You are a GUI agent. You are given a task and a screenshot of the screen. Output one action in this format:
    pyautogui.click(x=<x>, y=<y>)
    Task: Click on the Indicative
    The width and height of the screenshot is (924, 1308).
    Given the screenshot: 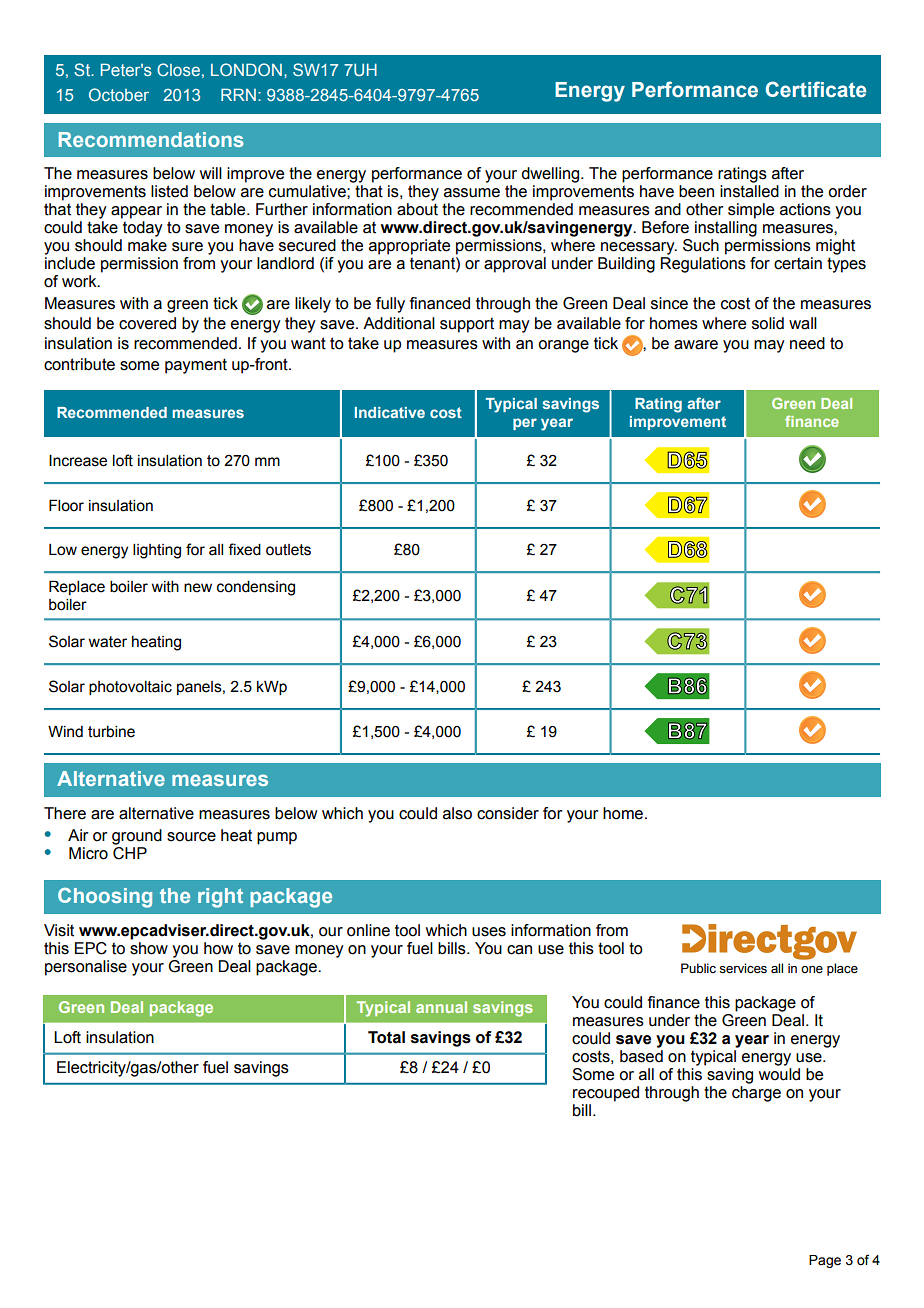 What is the action you would take?
    pyautogui.click(x=390, y=412)
